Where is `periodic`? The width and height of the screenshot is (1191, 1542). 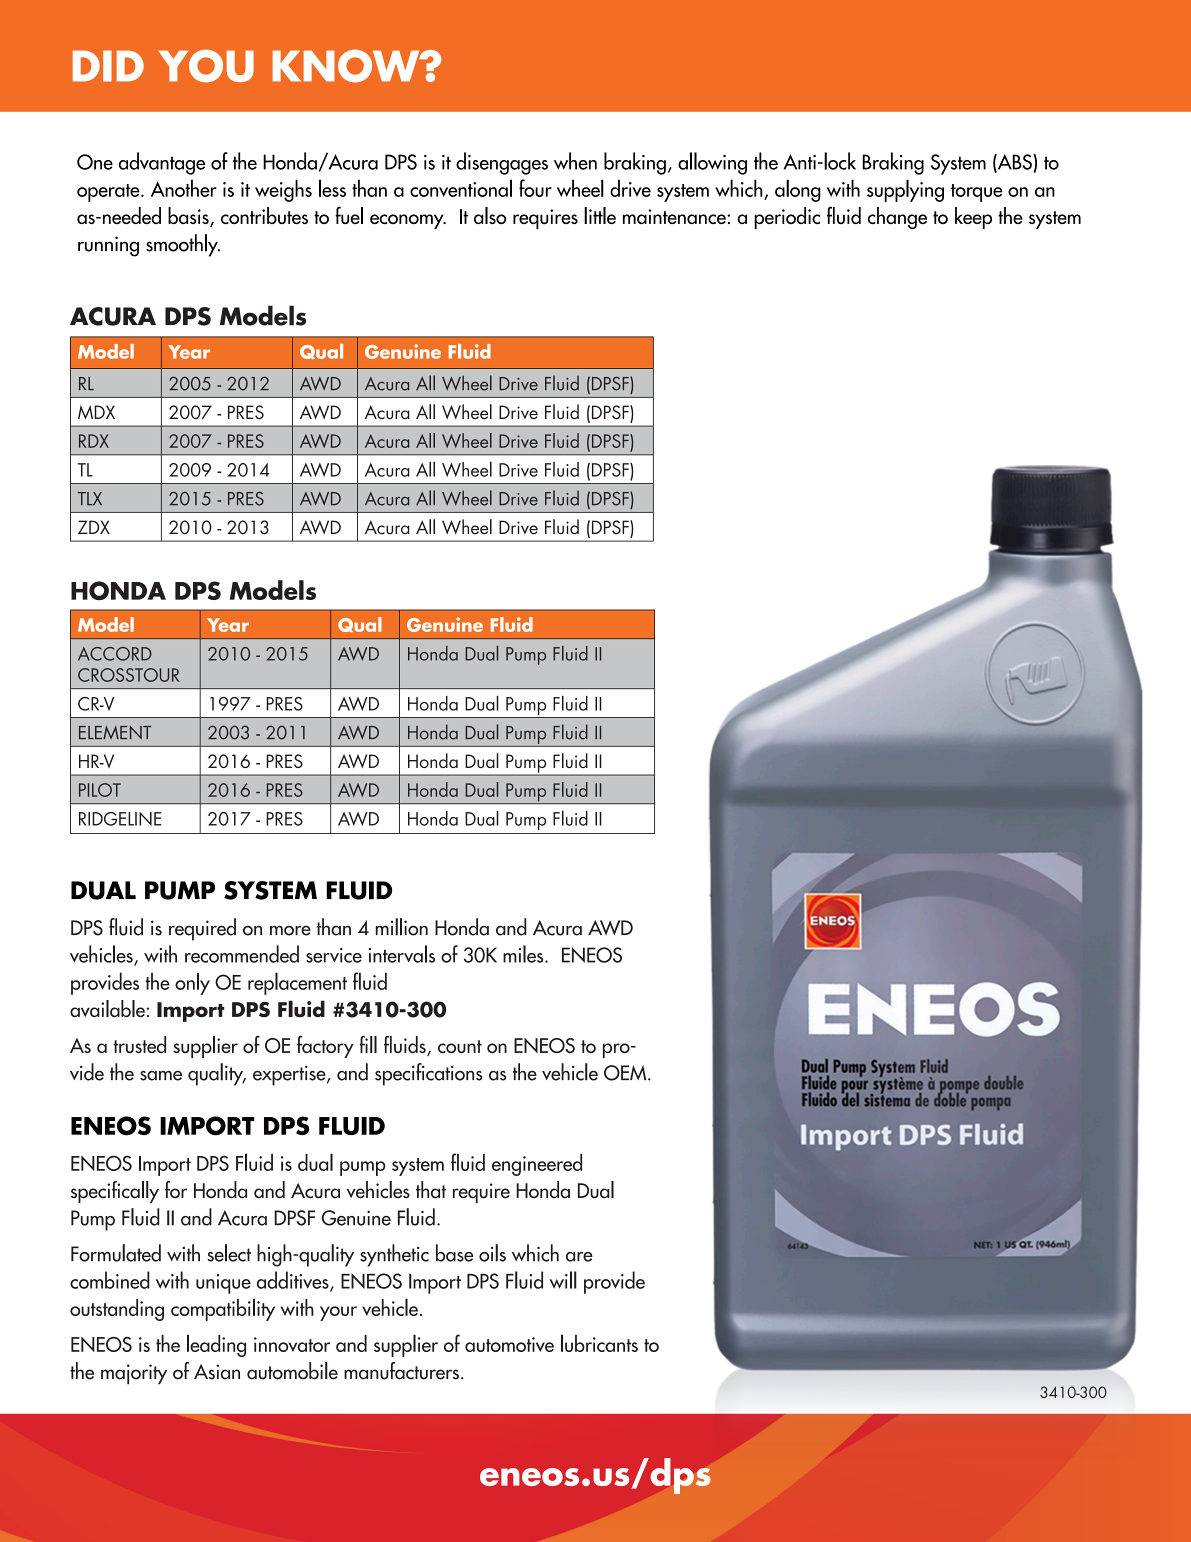 periodic is located at coordinates (787, 218).
